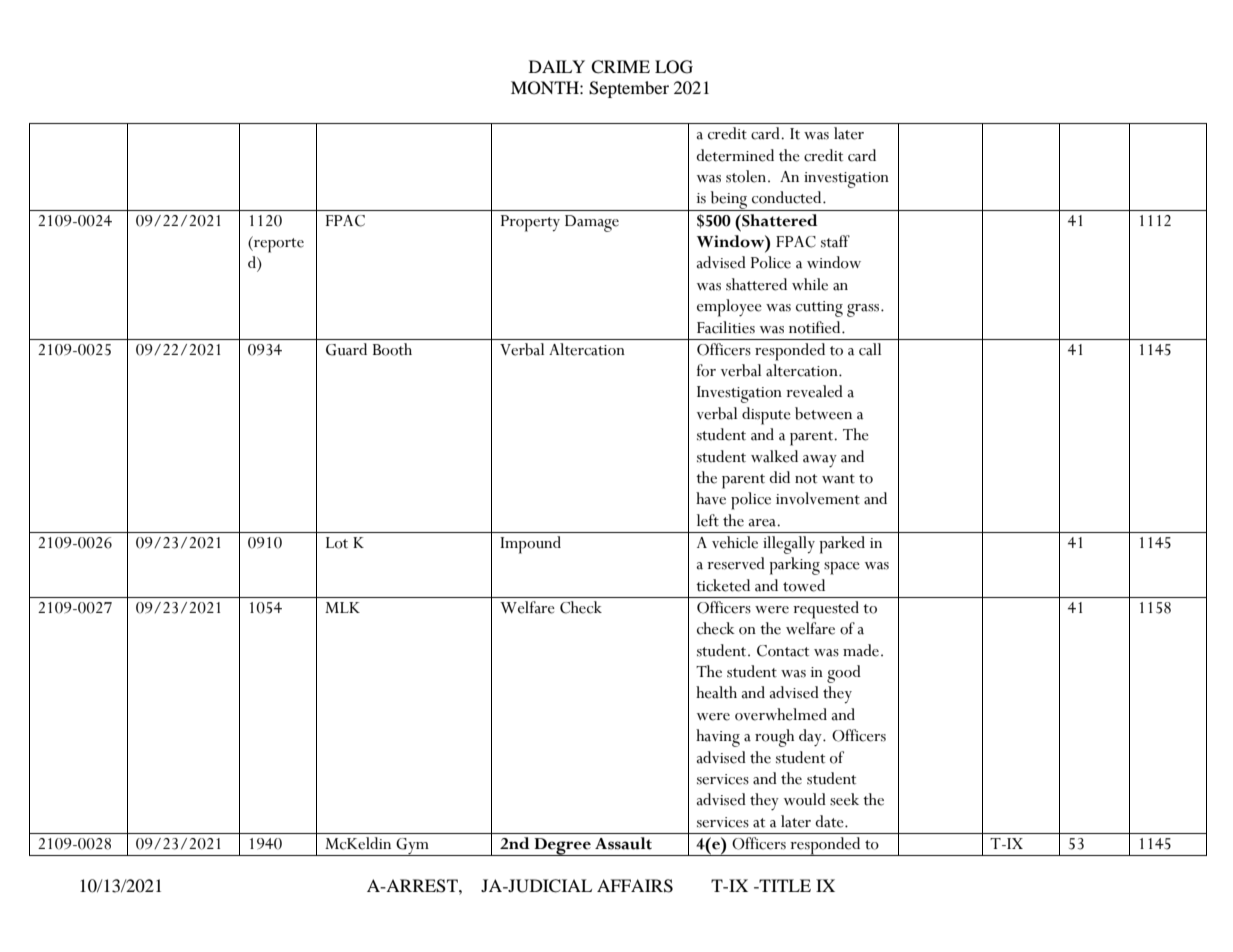 The height and width of the screenshot is (952, 1233). I want to click on away, so click(820, 461).
